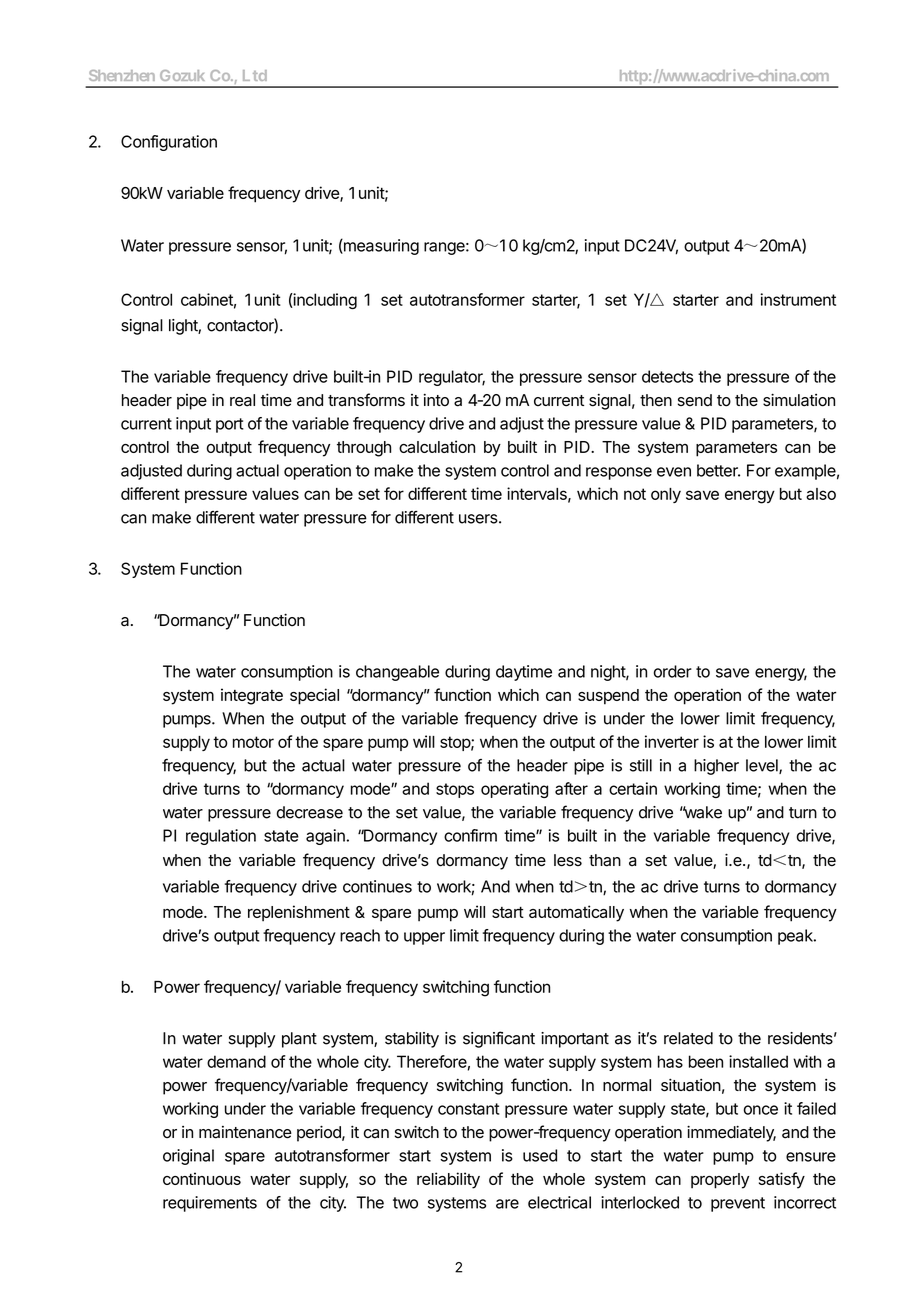 Image resolution: width=924 pixels, height=1308 pixels. I want to click on instrument, so click(798, 299).
